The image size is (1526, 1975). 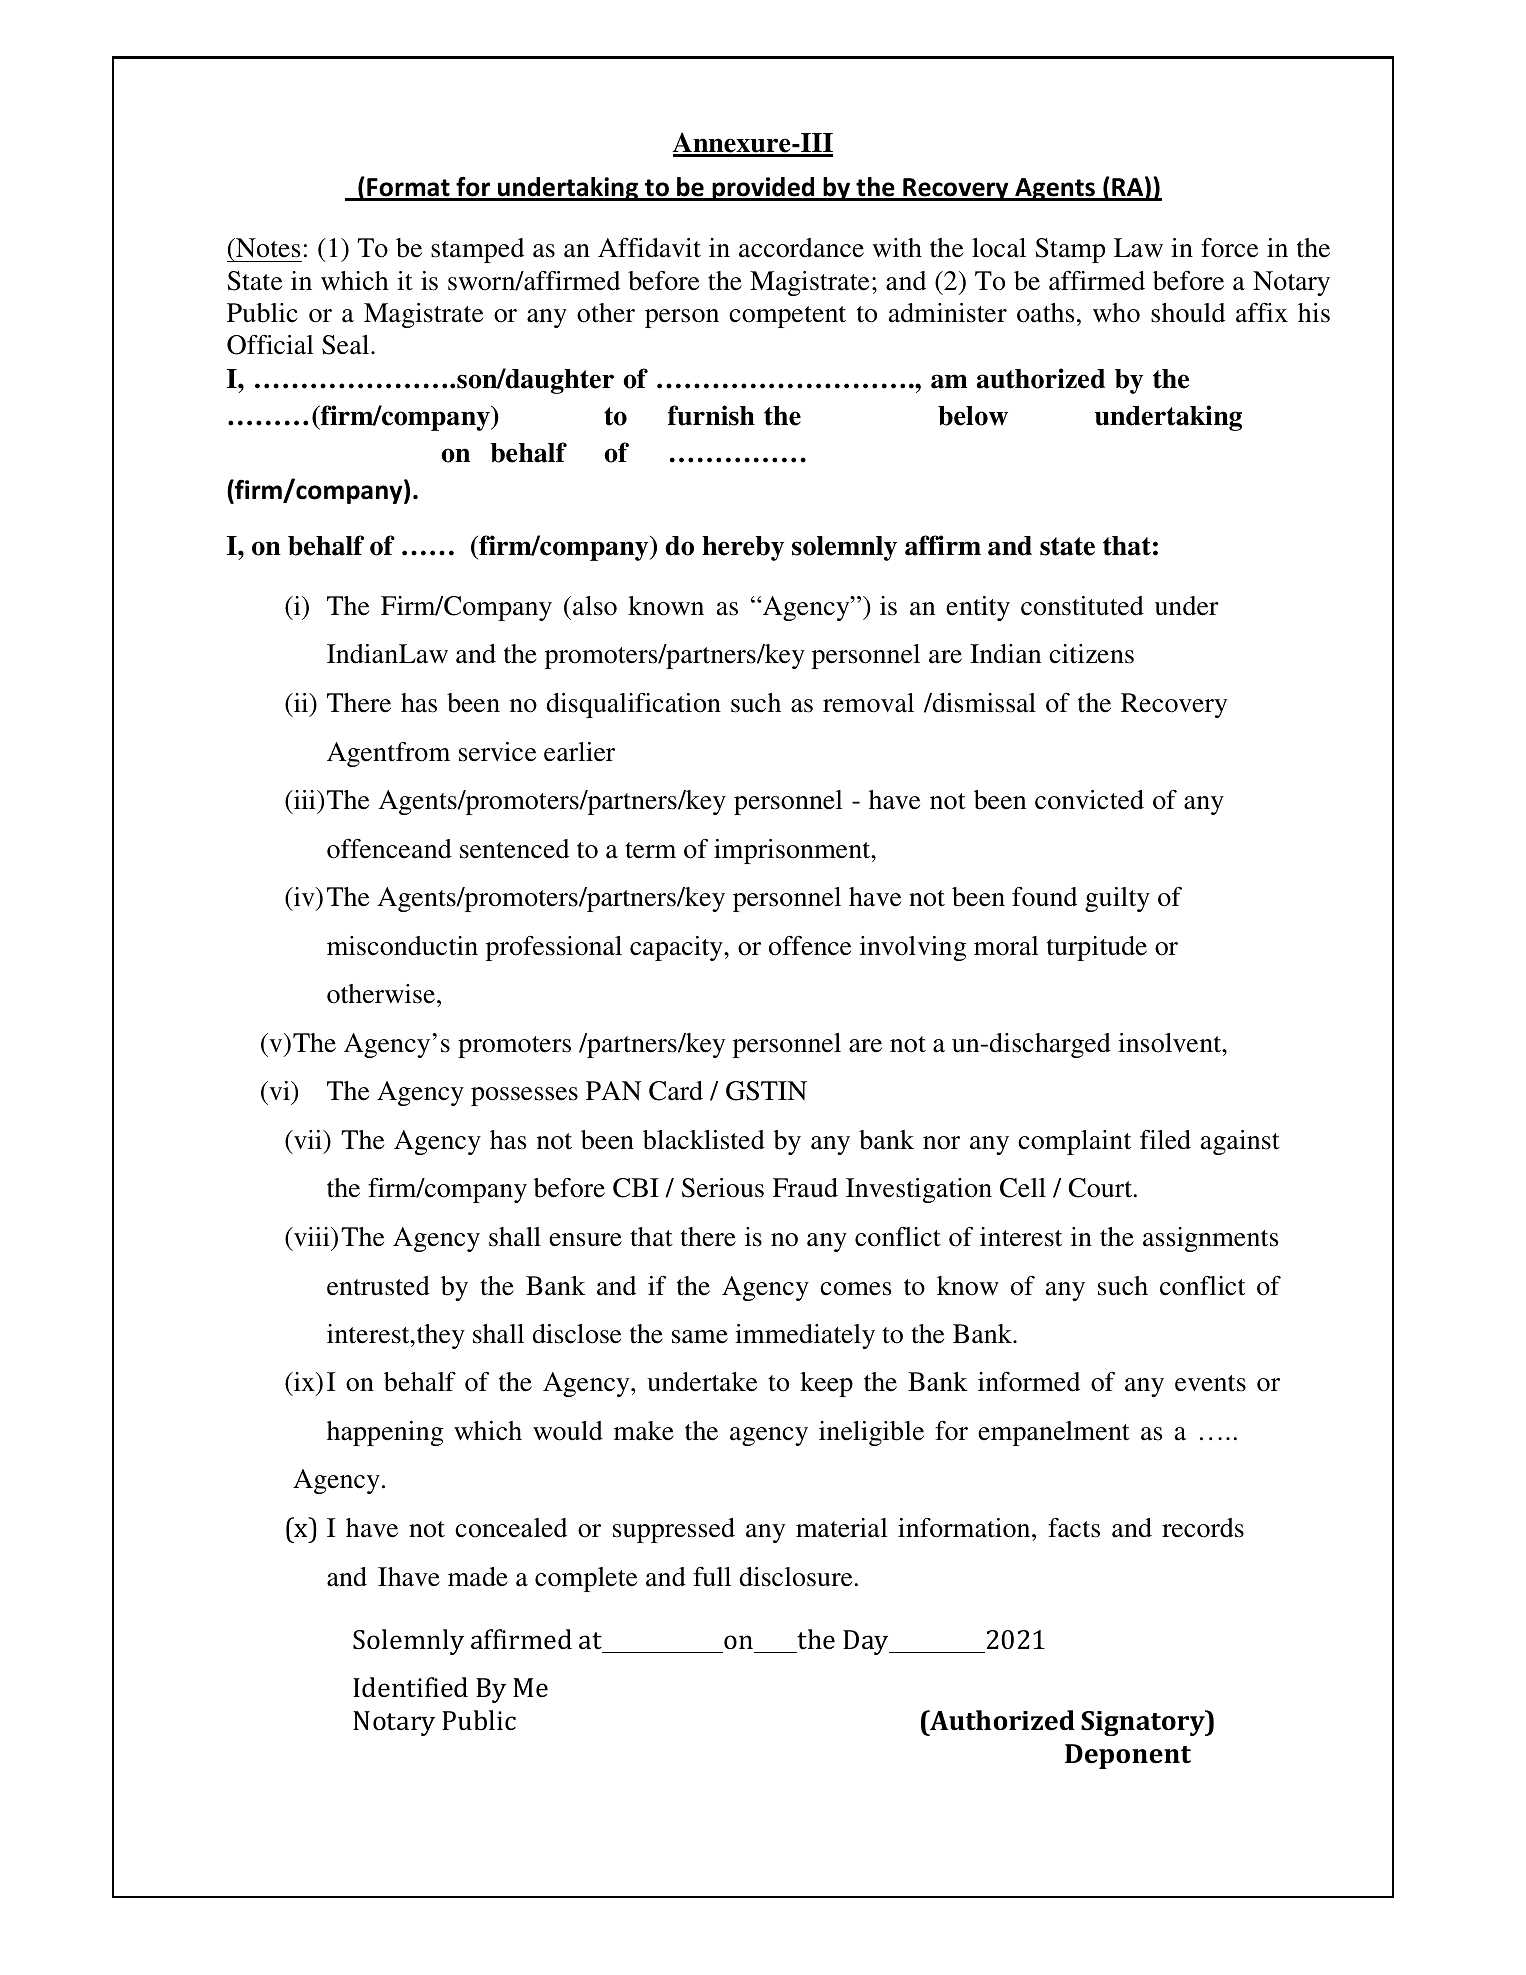 What do you see at coordinates (410, 1687) in the screenshot?
I see `Identified` at bounding box center [410, 1687].
